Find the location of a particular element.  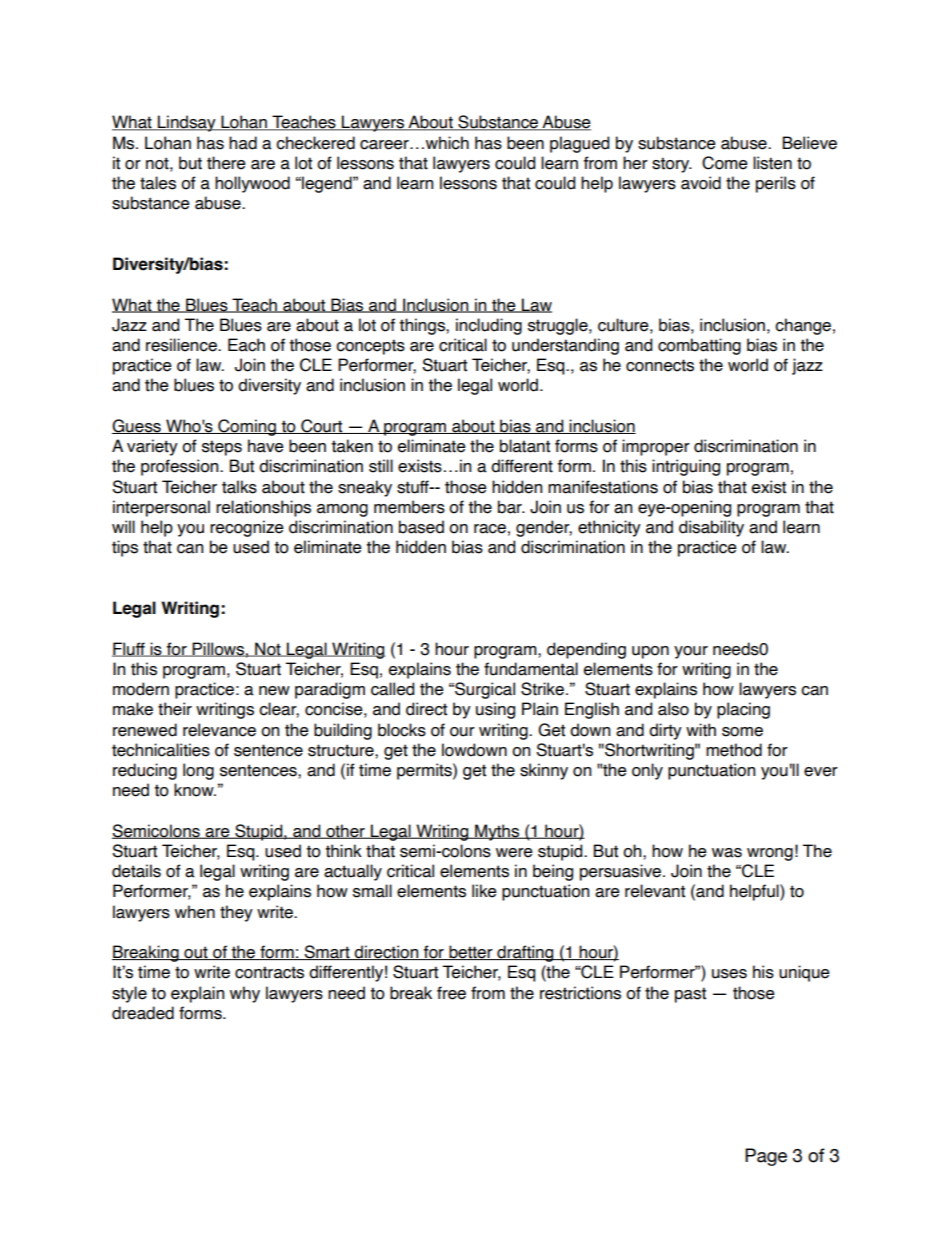

Fluff is located at coordinates (129, 649).
